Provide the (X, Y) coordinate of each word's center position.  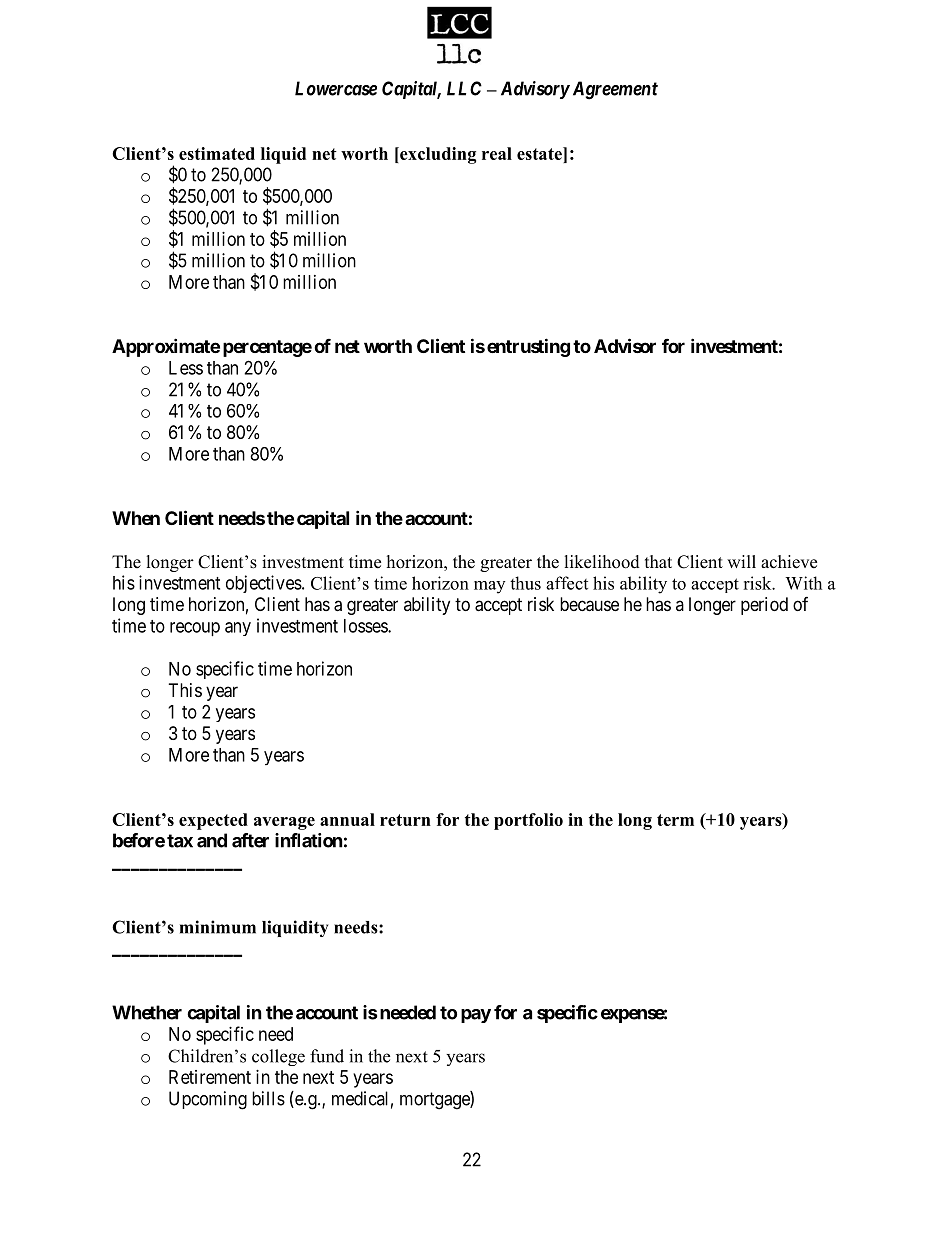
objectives (264, 584)
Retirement (210, 1077)
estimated (217, 153)
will (741, 561)
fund (327, 1056)
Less (186, 368)
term (675, 820)
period (764, 606)
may (489, 587)
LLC (464, 88)
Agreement (613, 90)
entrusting (528, 347)
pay (476, 1016)
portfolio (528, 821)
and (212, 840)
